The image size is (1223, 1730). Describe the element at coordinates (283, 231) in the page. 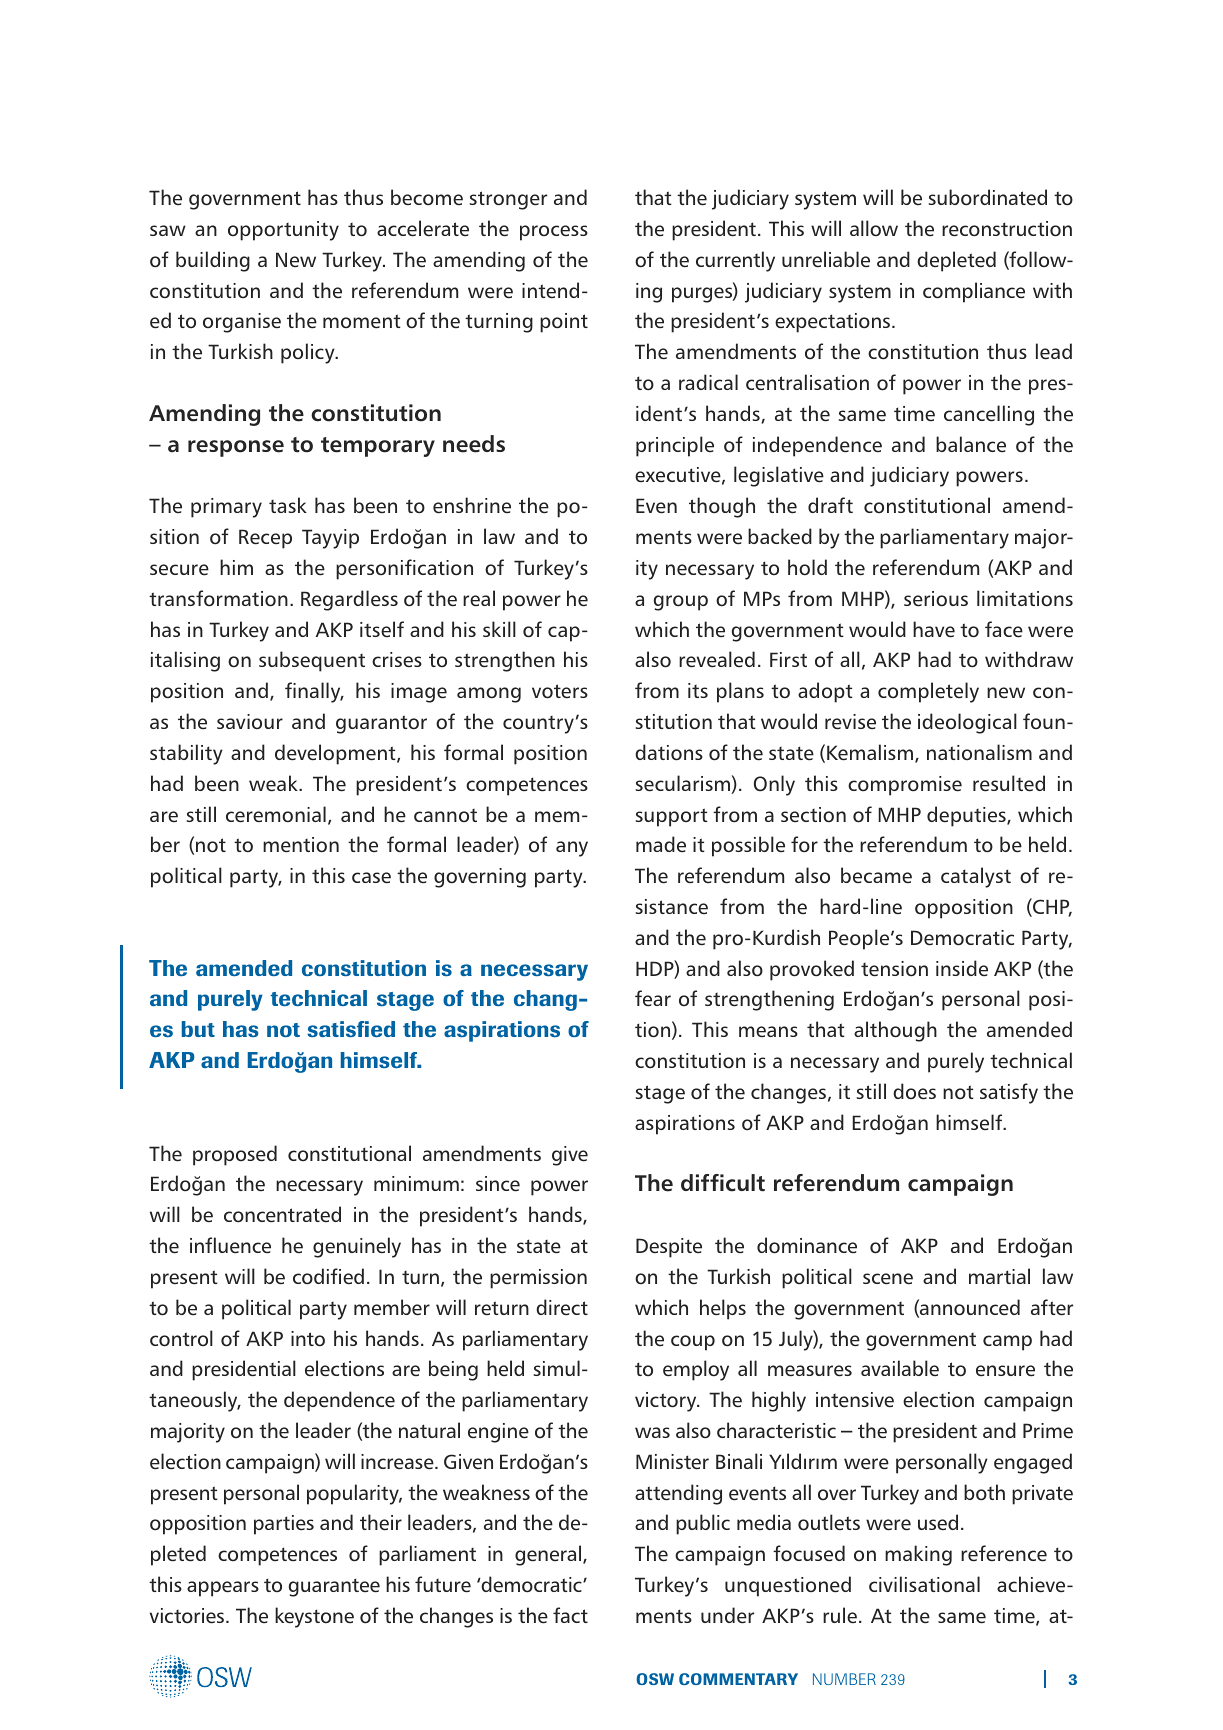

I see `opportunity` at that location.
